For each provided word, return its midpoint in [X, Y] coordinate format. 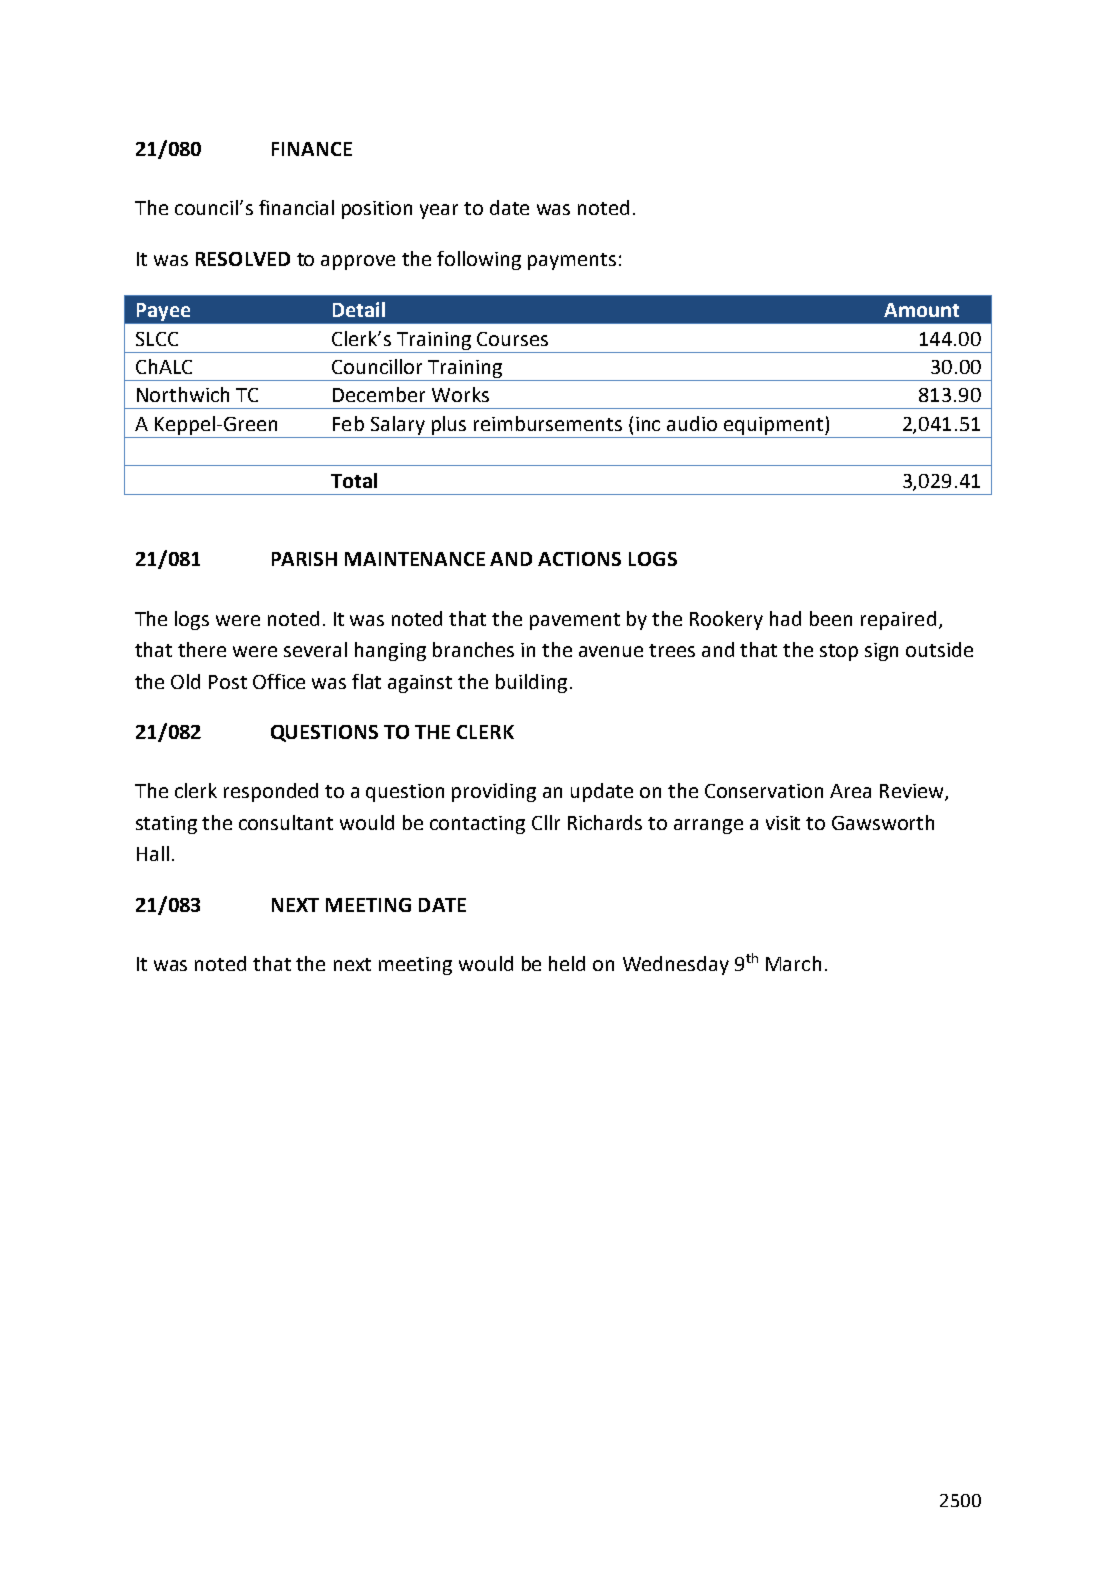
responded [271, 792]
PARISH [304, 559]
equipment [775, 426]
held [567, 963]
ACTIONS [579, 559]
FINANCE [312, 149]
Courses [512, 339]
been [831, 618]
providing [494, 792]
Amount [921, 310]
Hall [153, 853]
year [439, 211]
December [379, 394]
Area [850, 791]
